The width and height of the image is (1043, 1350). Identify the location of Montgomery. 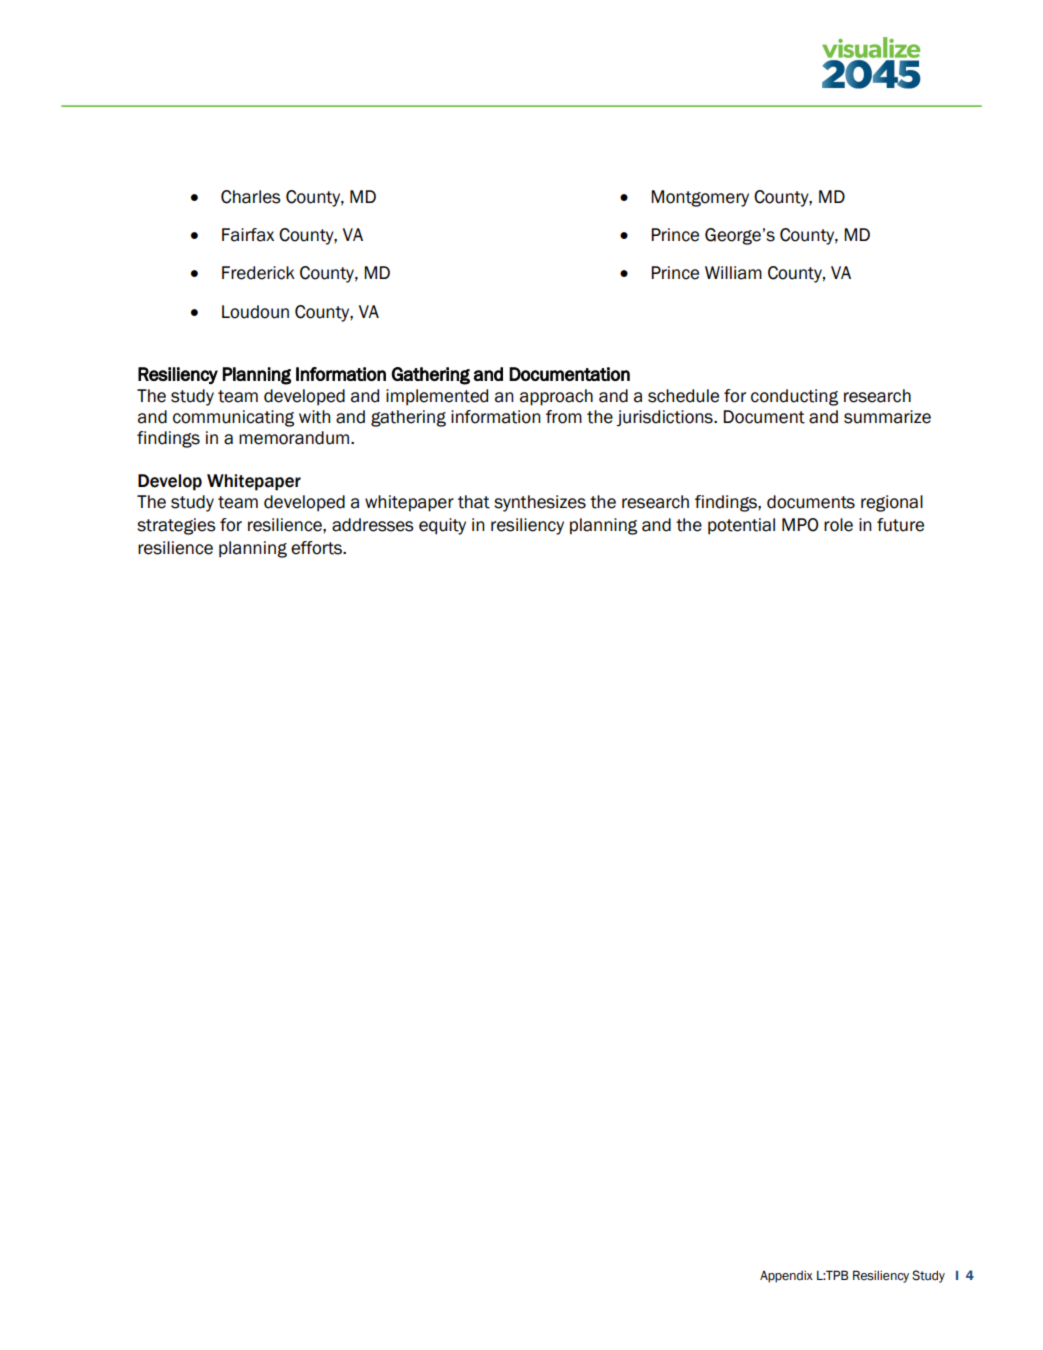
(700, 198).
